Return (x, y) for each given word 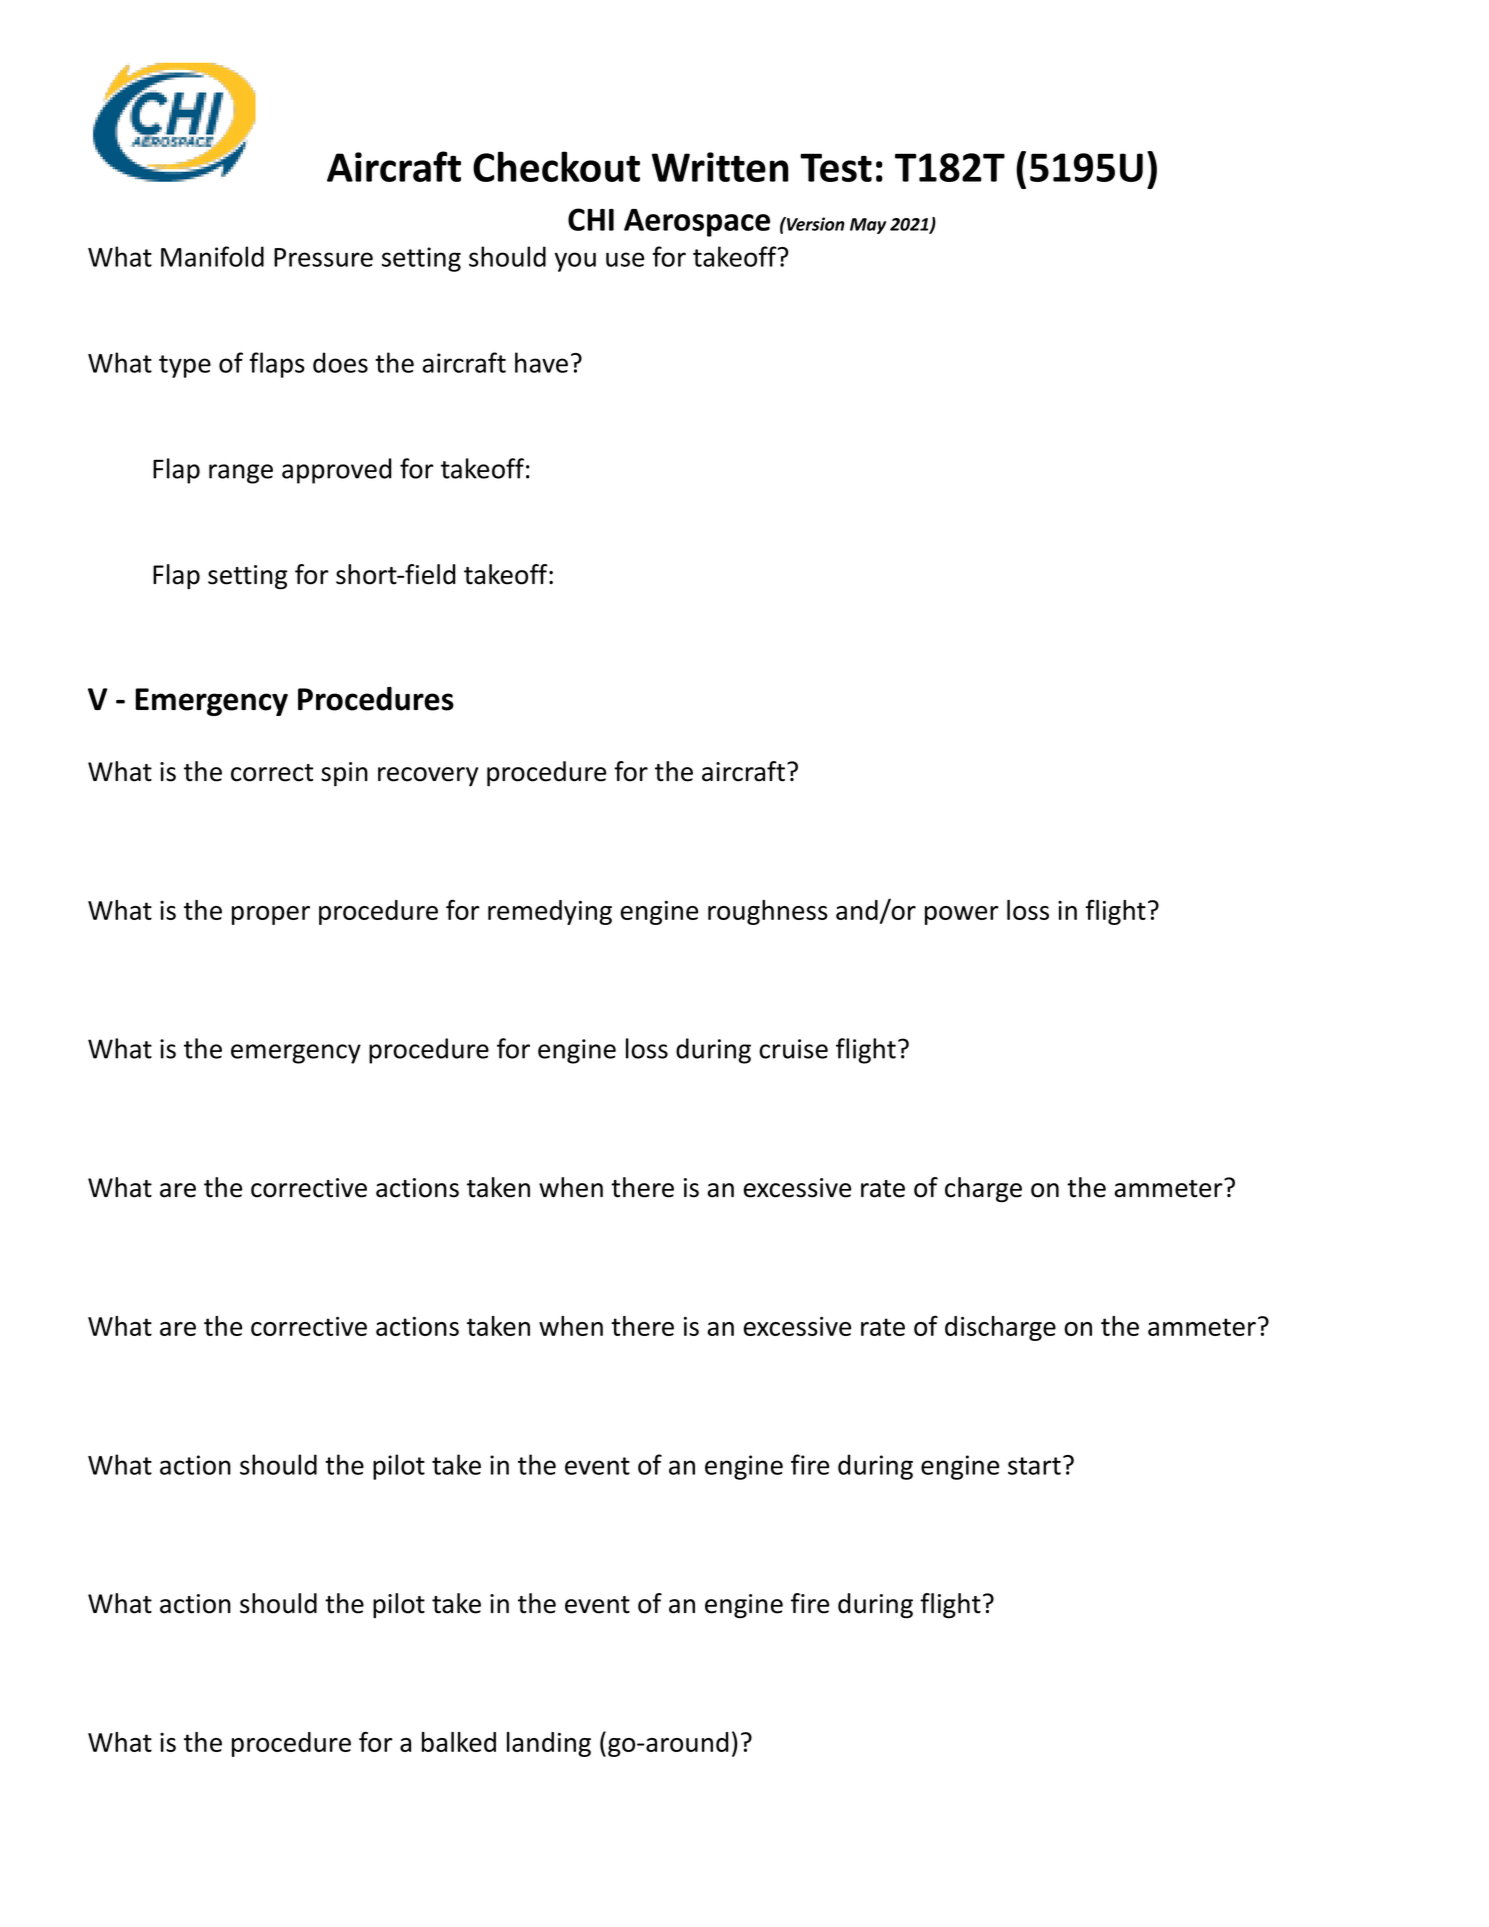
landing (549, 1744)
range (241, 474)
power (962, 915)
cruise (793, 1049)
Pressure (323, 257)
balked (459, 1742)
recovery (428, 777)
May (868, 226)
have (541, 362)
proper (271, 915)
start (1034, 1466)
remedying (550, 912)
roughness (768, 912)
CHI (591, 219)
